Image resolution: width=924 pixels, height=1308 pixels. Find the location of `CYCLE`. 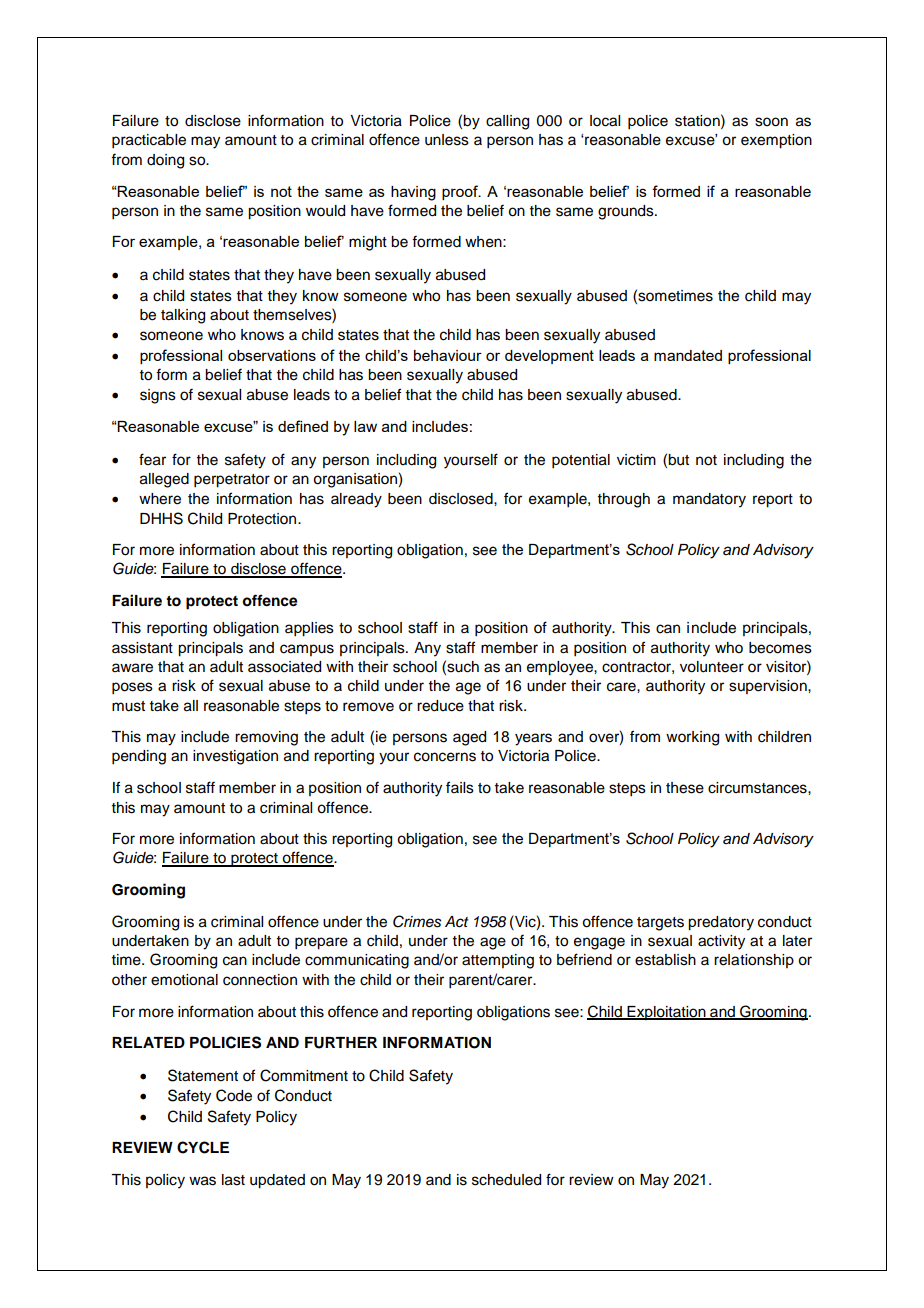

CYCLE is located at coordinates (203, 1147).
